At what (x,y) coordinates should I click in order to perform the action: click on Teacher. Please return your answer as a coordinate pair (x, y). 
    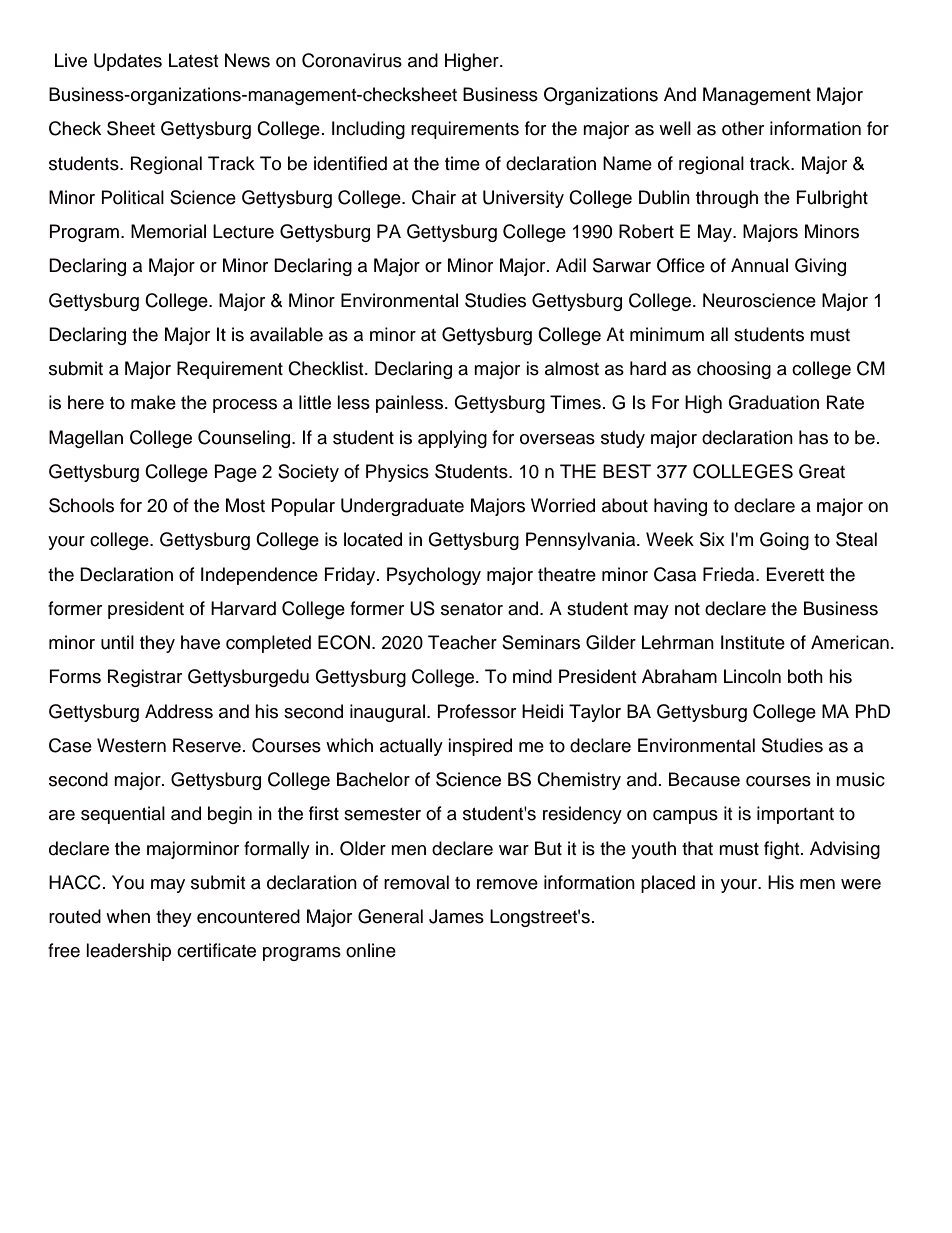
    Looking at the image, I should click on (462, 642).
